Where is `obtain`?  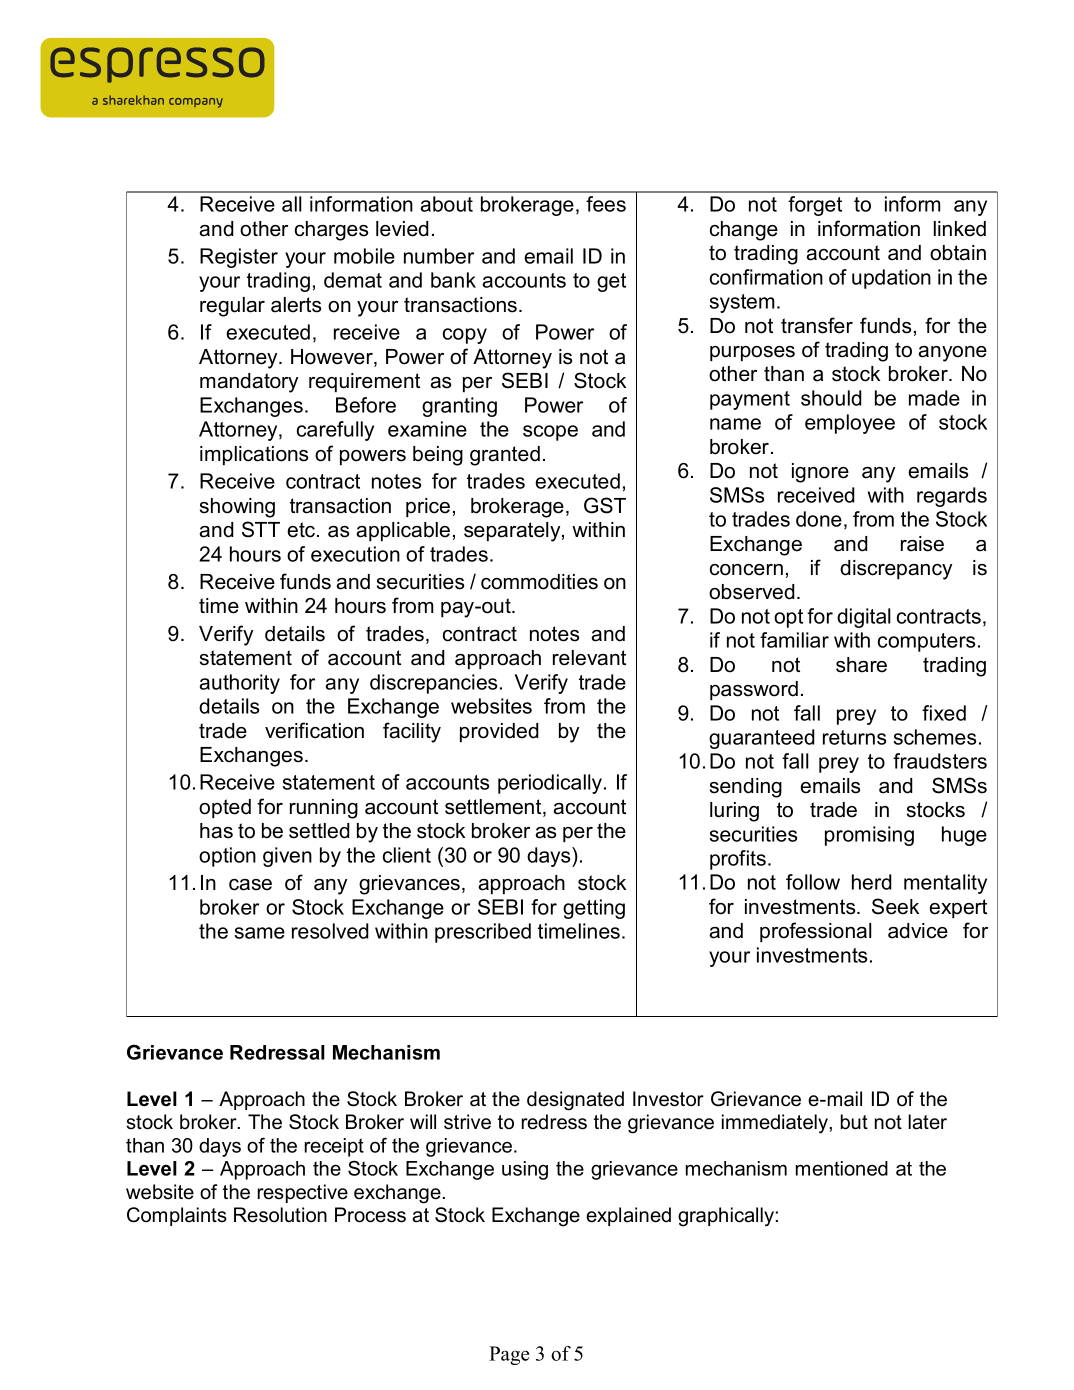
obtain is located at coordinates (958, 253).
